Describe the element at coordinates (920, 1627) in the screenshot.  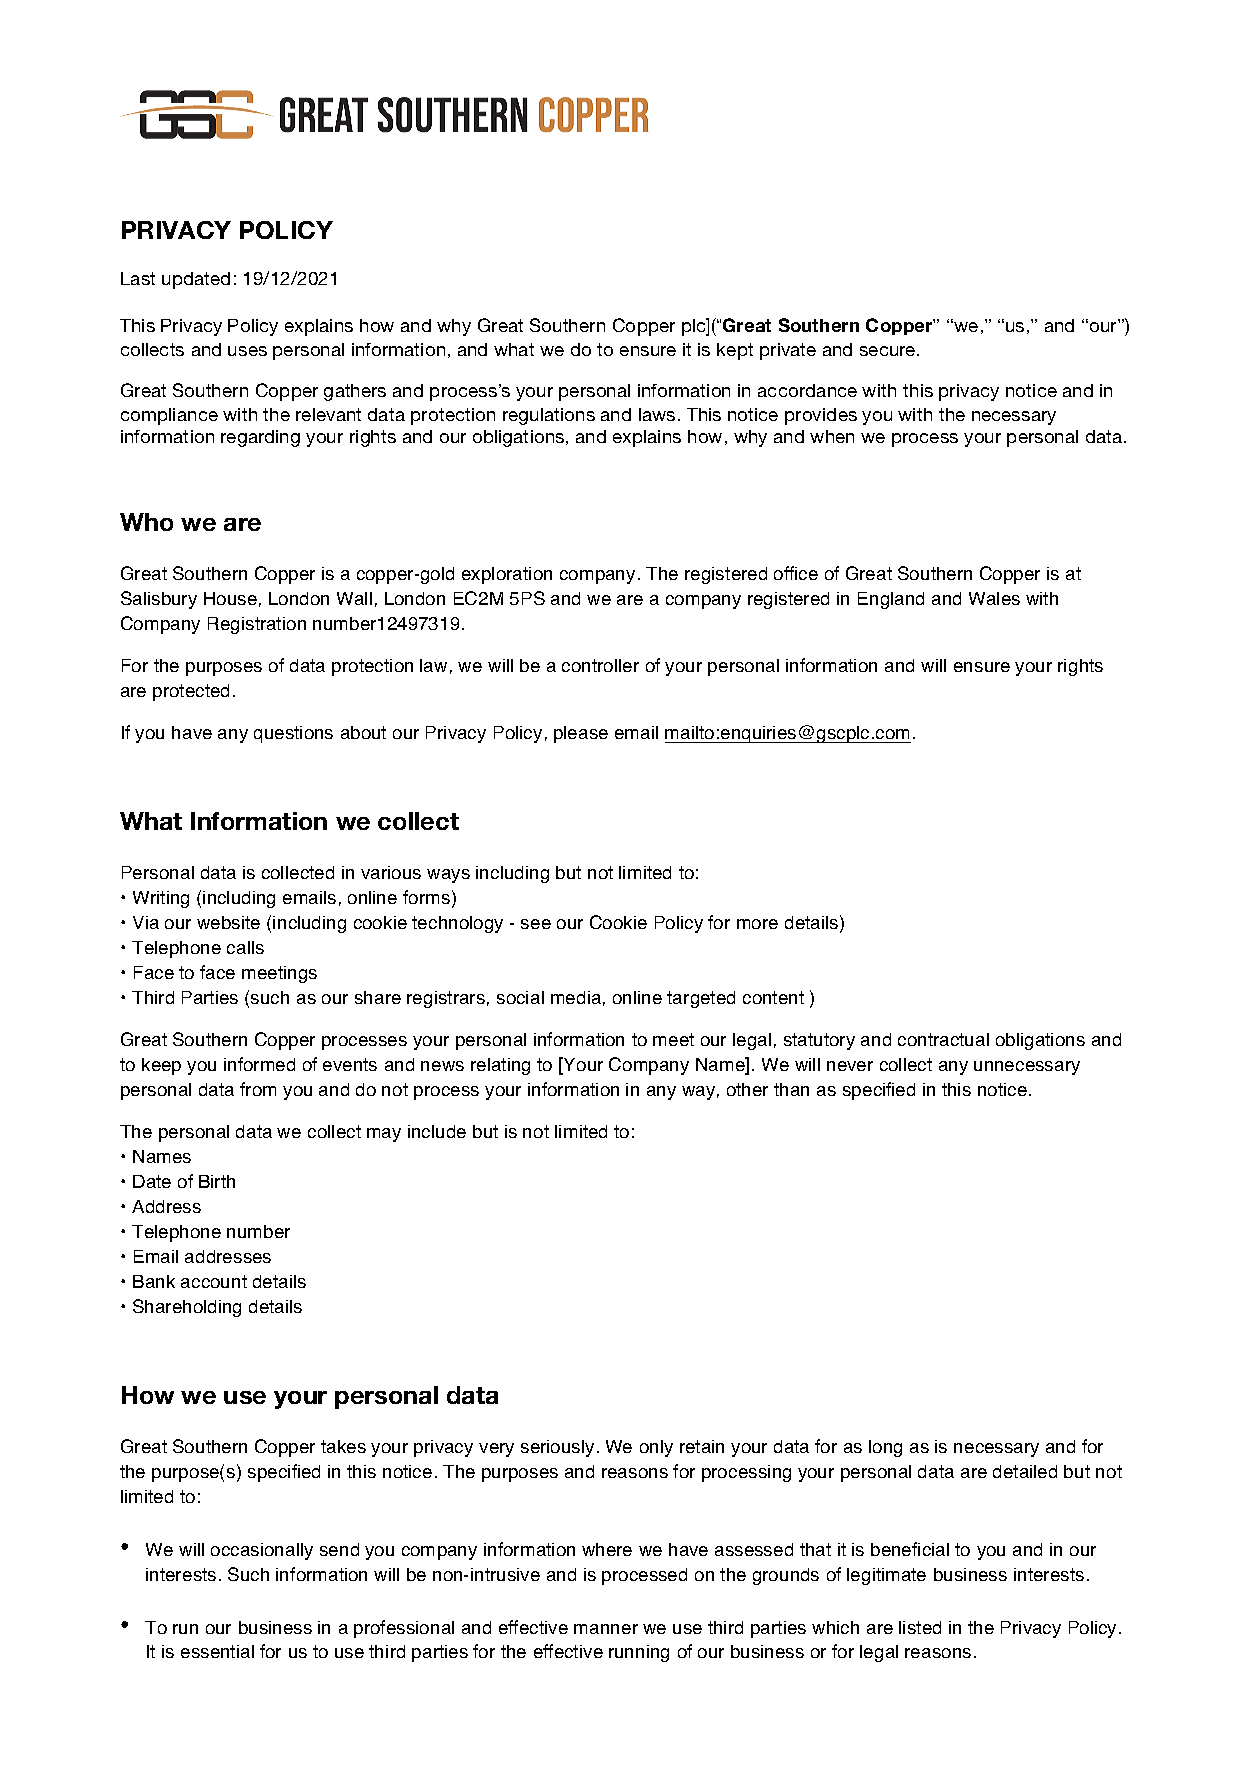
I see `listed` at that location.
